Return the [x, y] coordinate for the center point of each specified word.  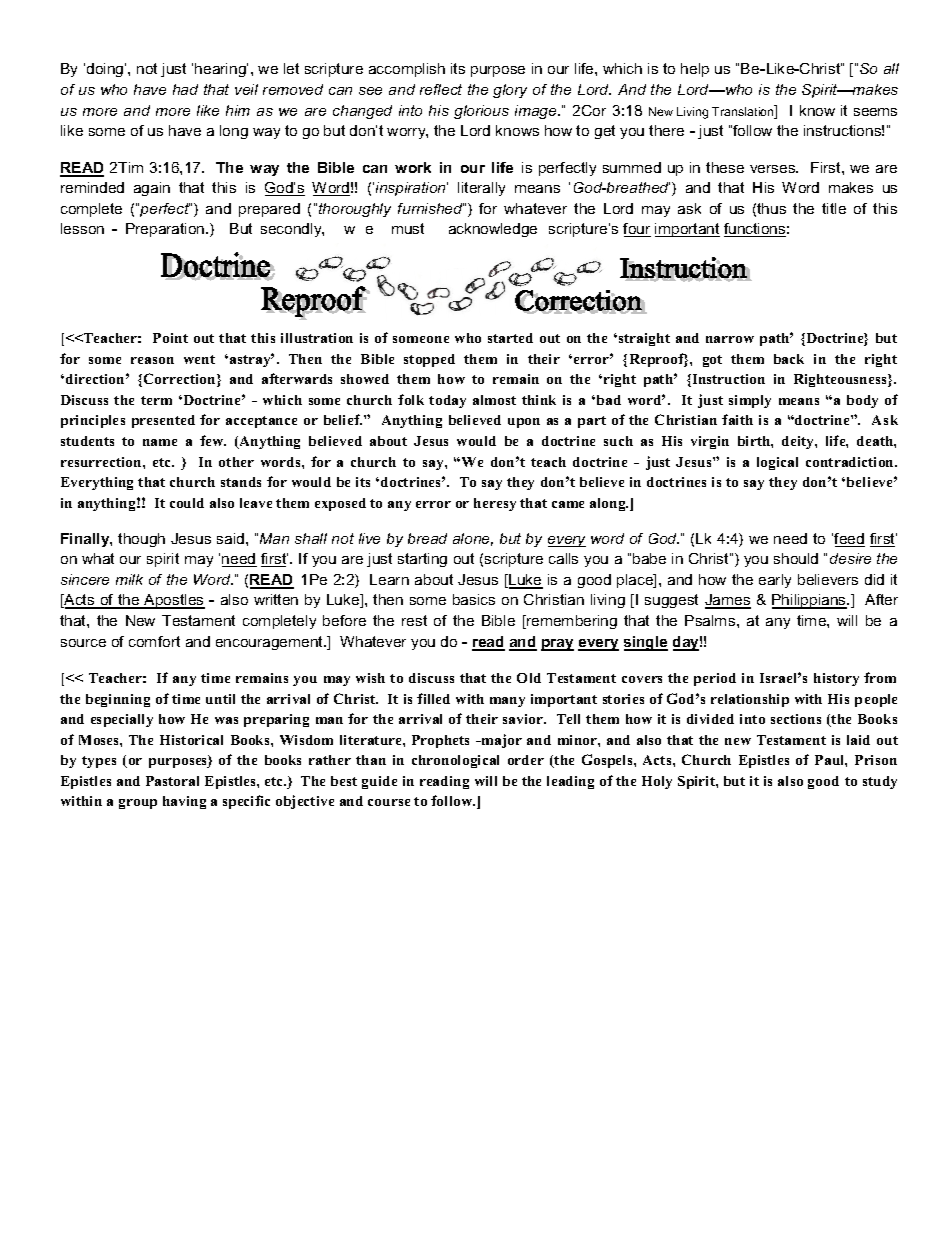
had [185, 89]
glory [510, 91]
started [510, 338]
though [141, 540]
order [526, 760]
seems [875, 112]
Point [170, 338]
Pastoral [172, 781]
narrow [730, 339]
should [796, 558]
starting [422, 560]
